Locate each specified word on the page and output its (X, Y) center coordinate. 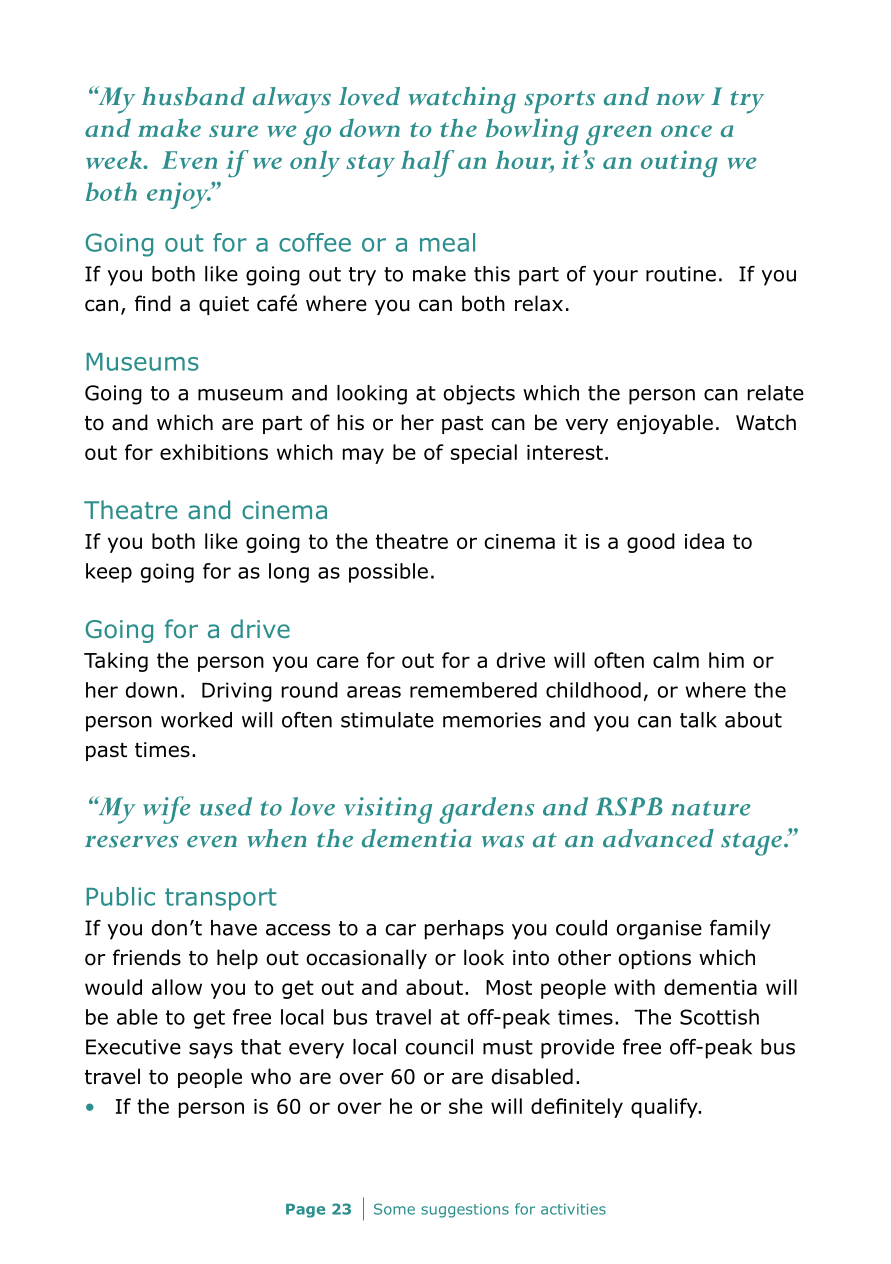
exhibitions (214, 452)
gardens (487, 810)
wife (167, 810)
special (484, 454)
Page (305, 1211)
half (427, 163)
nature (711, 808)
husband (193, 96)
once (686, 131)
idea (704, 541)
